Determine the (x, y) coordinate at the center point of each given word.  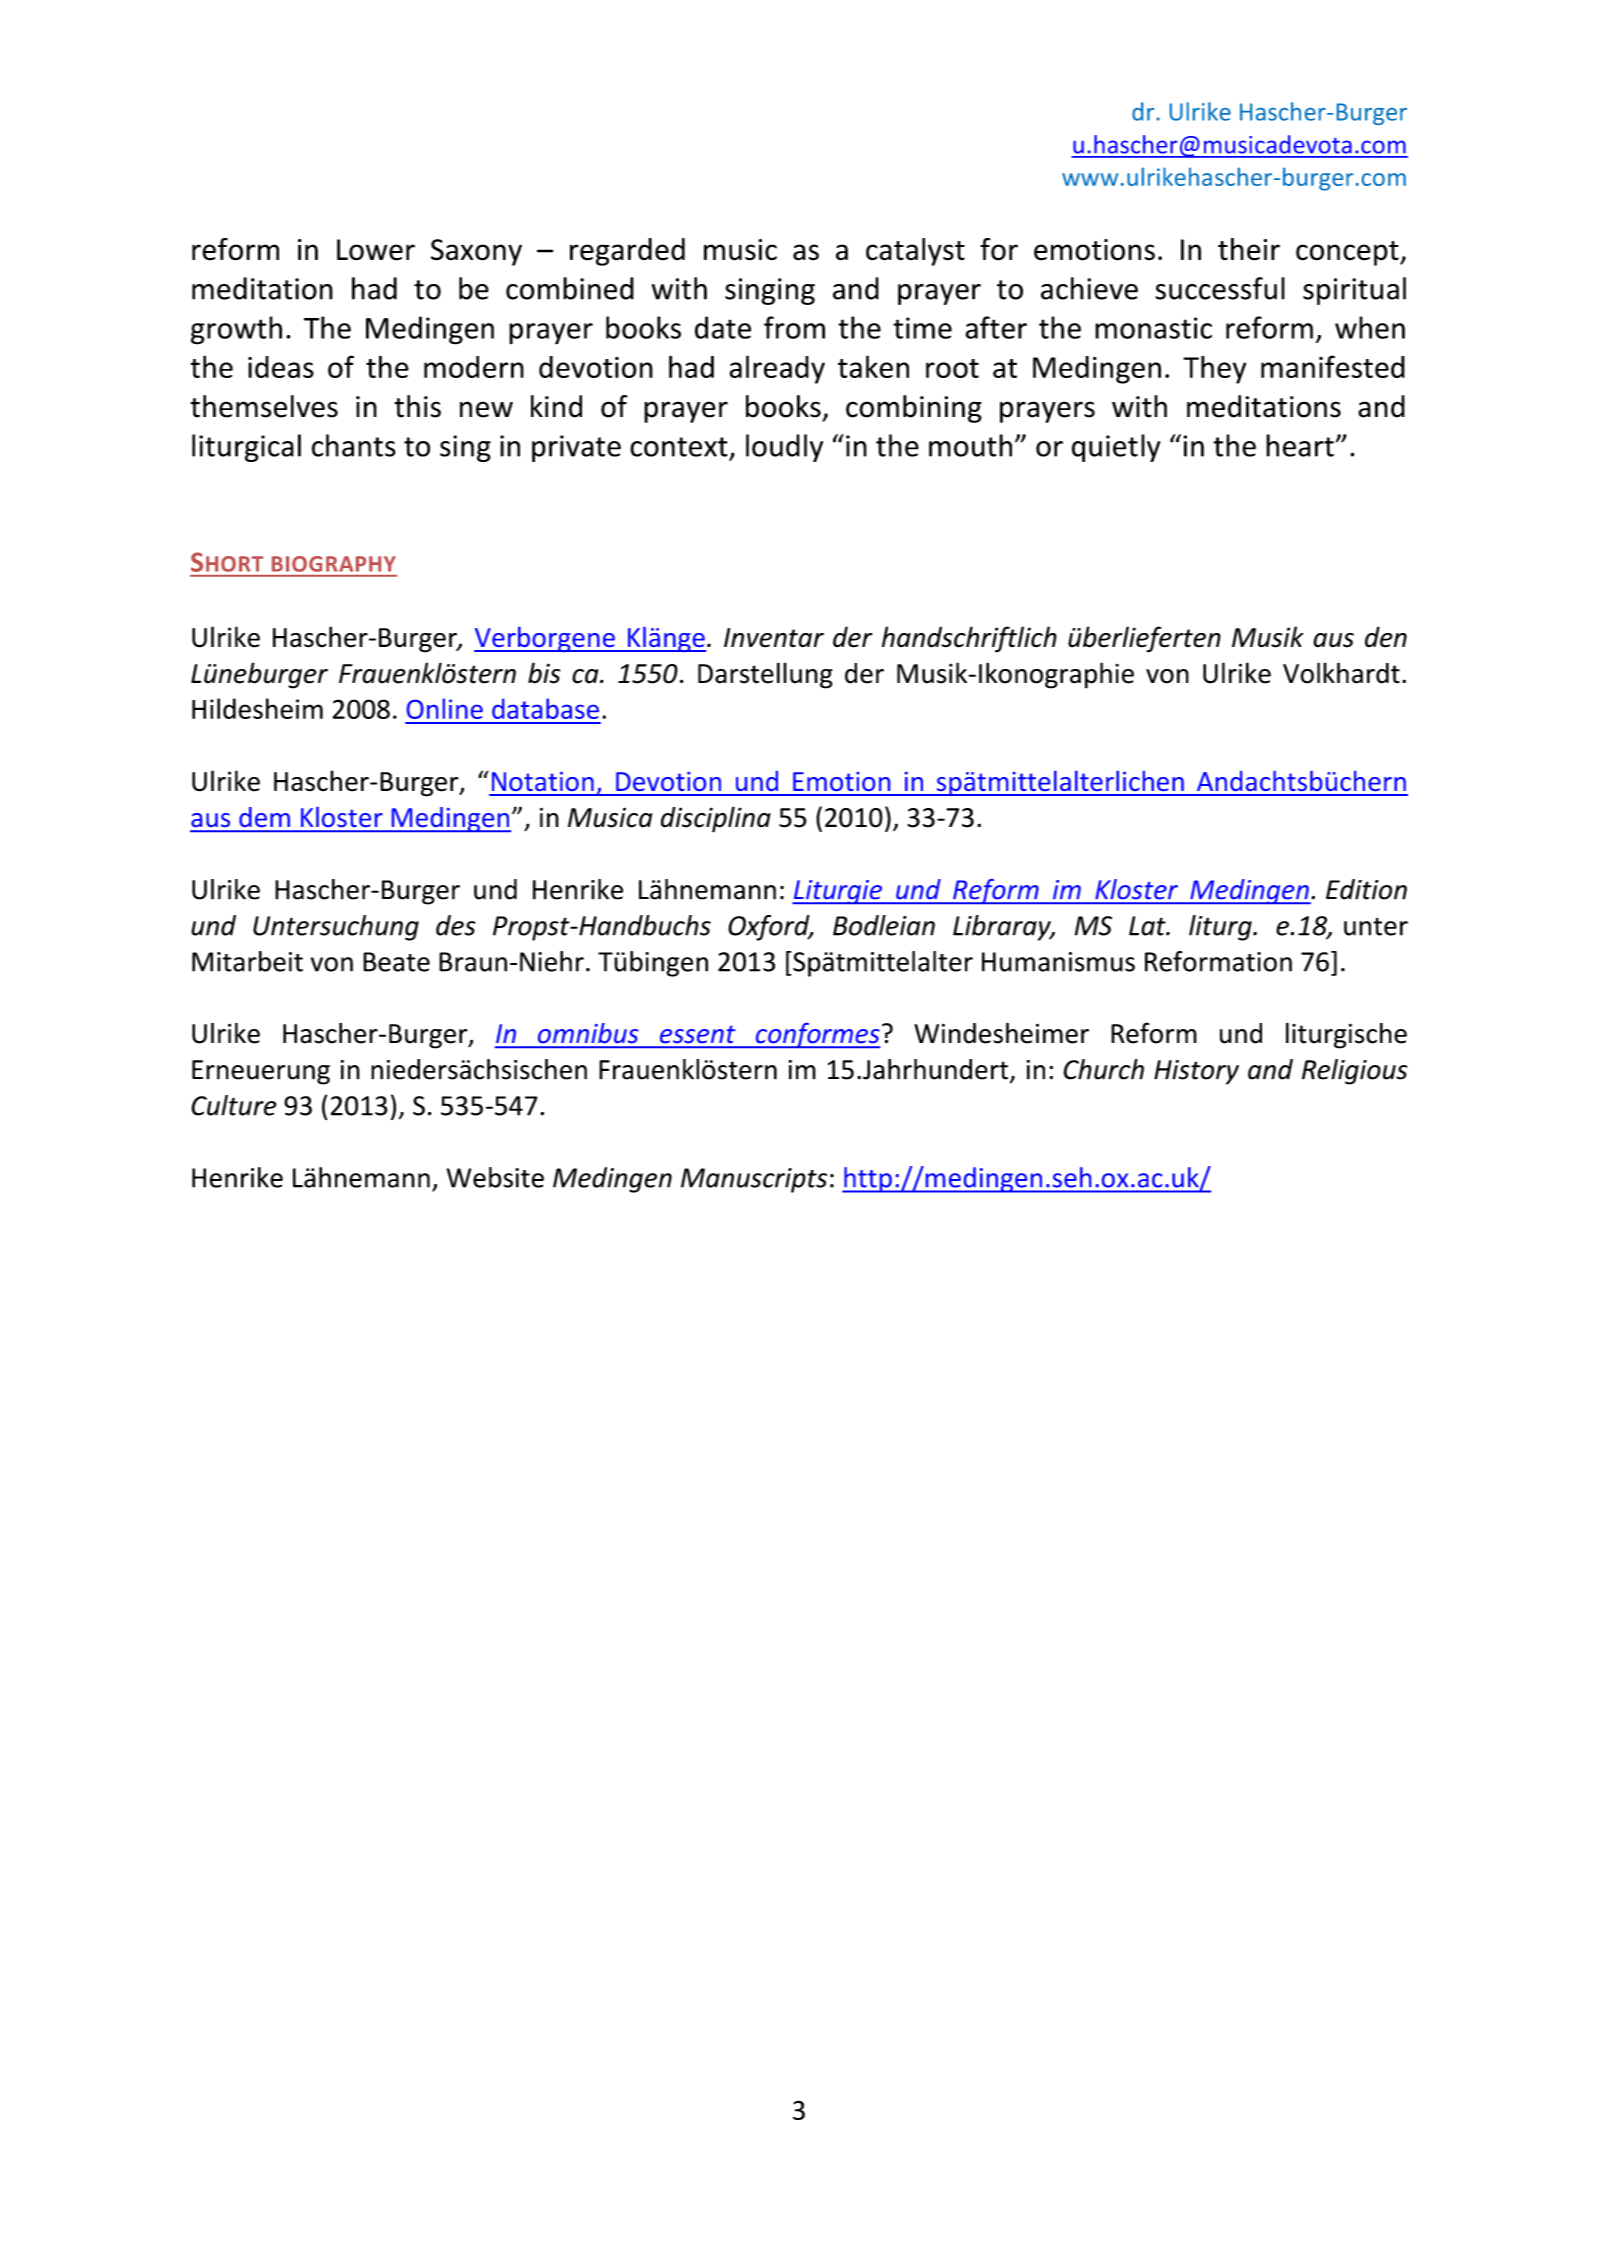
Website (495, 1177)
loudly (784, 448)
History (1196, 1072)
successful (1220, 288)
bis (544, 673)
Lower (376, 250)
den (1386, 637)
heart (1300, 445)
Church (1103, 1069)
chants (354, 445)
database (545, 708)
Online (445, 708)
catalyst (915, 252)
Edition (1366, 889)
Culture (234, 1105)
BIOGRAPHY (334, 564)
